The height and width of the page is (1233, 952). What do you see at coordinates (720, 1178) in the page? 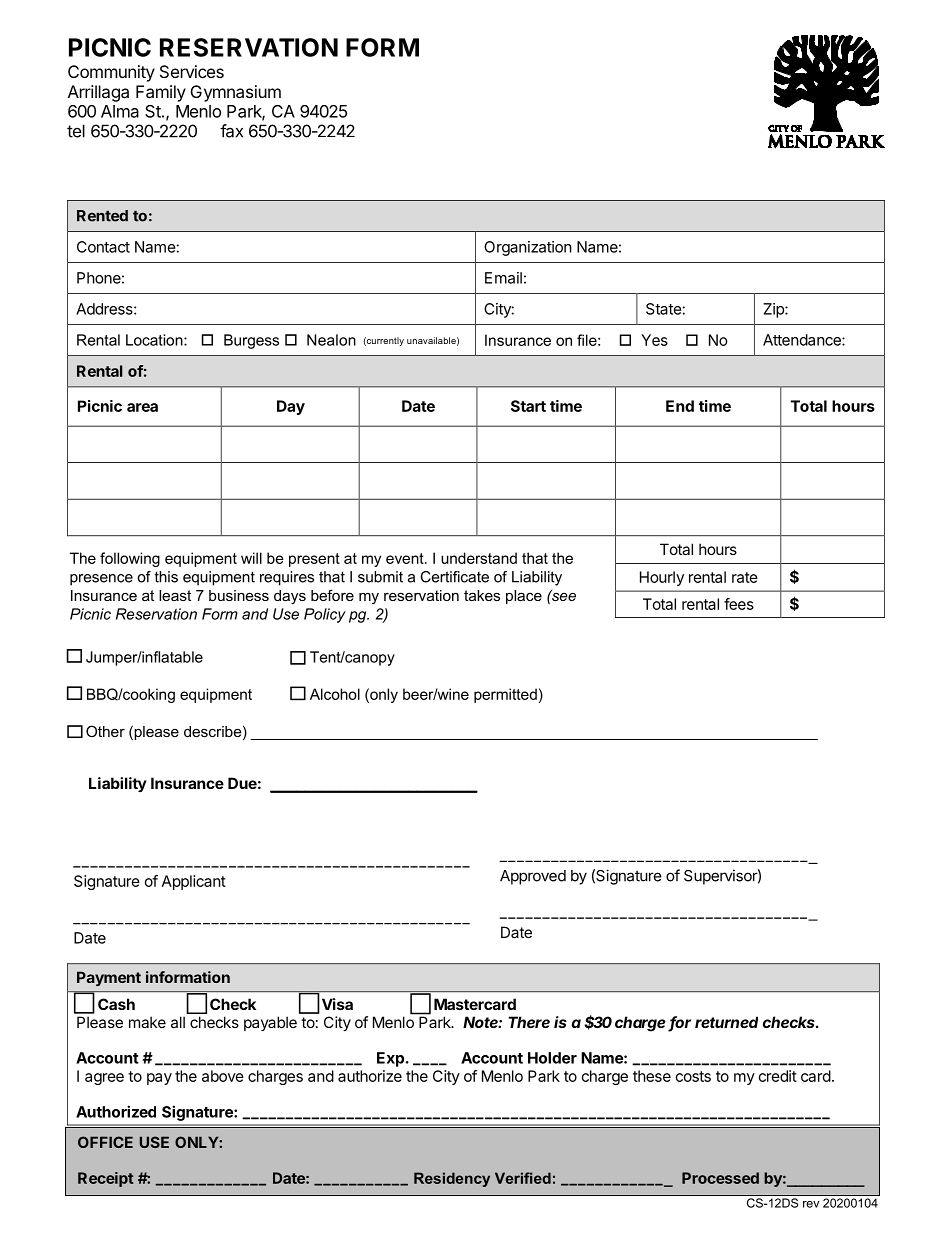
I see `Processed` at bounding box center [720, 1178].
